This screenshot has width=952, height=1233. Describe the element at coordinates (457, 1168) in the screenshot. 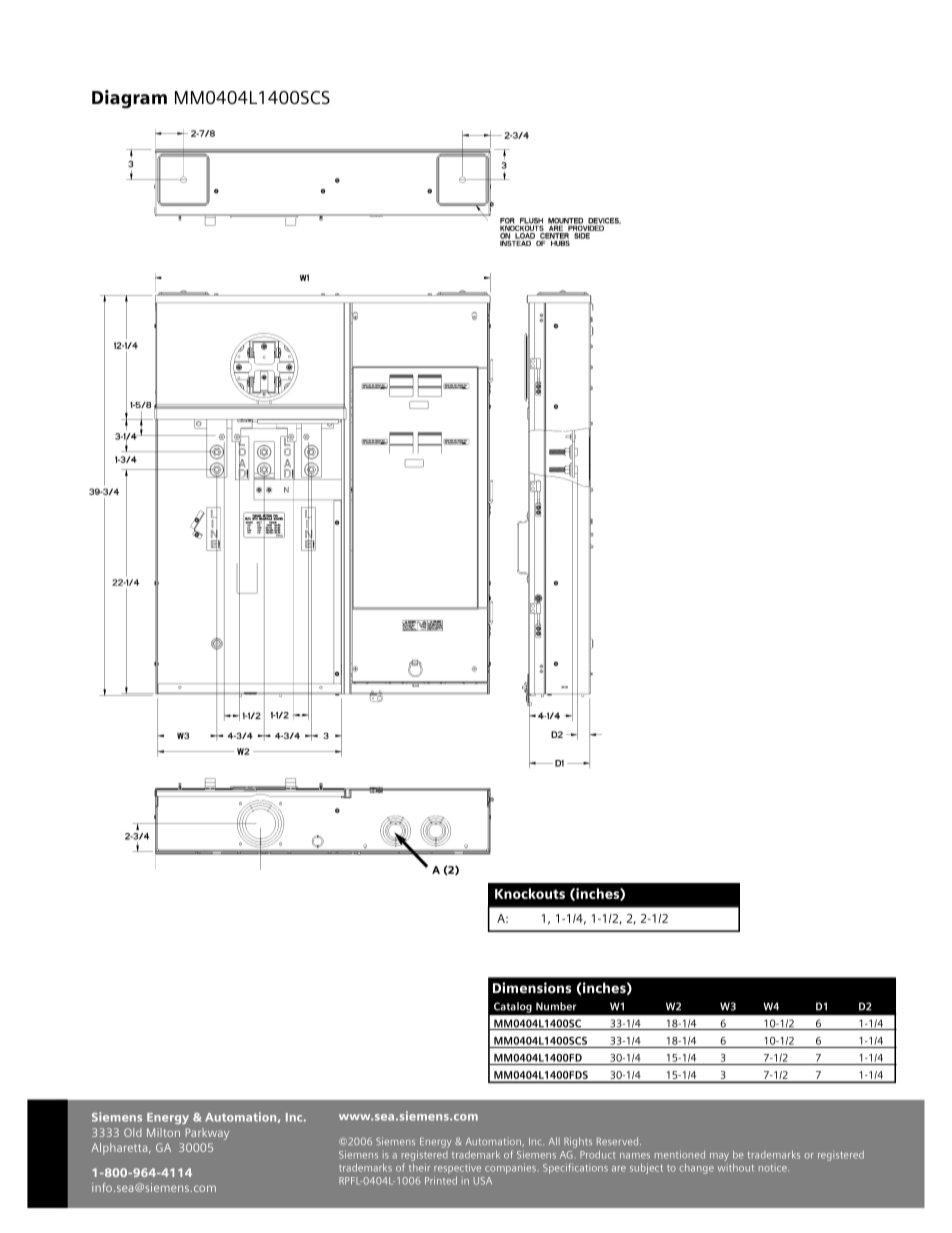

I see `respective` at that location.
